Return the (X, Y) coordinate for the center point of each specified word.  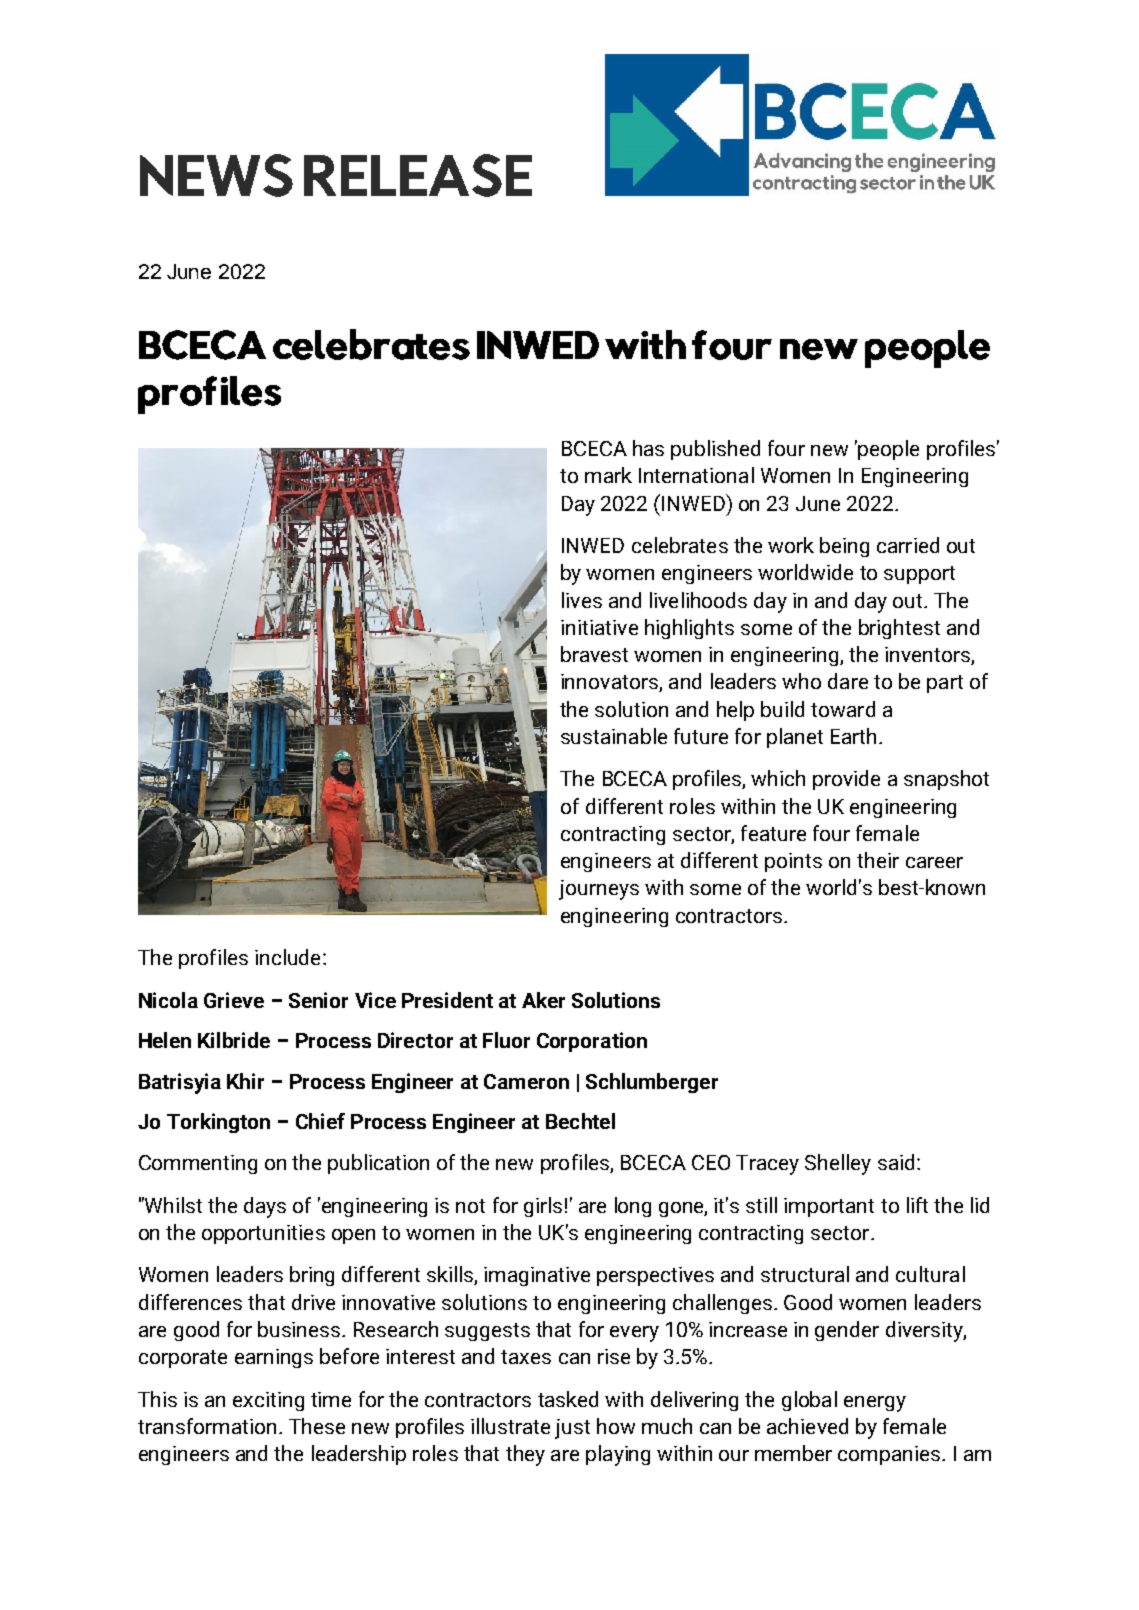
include (287, 957)
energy (875, 1404)
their (878, 860)
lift (917, 1205)
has (648, 448)
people (887, 450)
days (265, 1207)
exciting (268, 1401)
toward (843, 709)
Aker (543, 1000)
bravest (594, 654)
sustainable (614, 736)
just (572, 1429)
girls (543, 1207)
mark (608, 475)
